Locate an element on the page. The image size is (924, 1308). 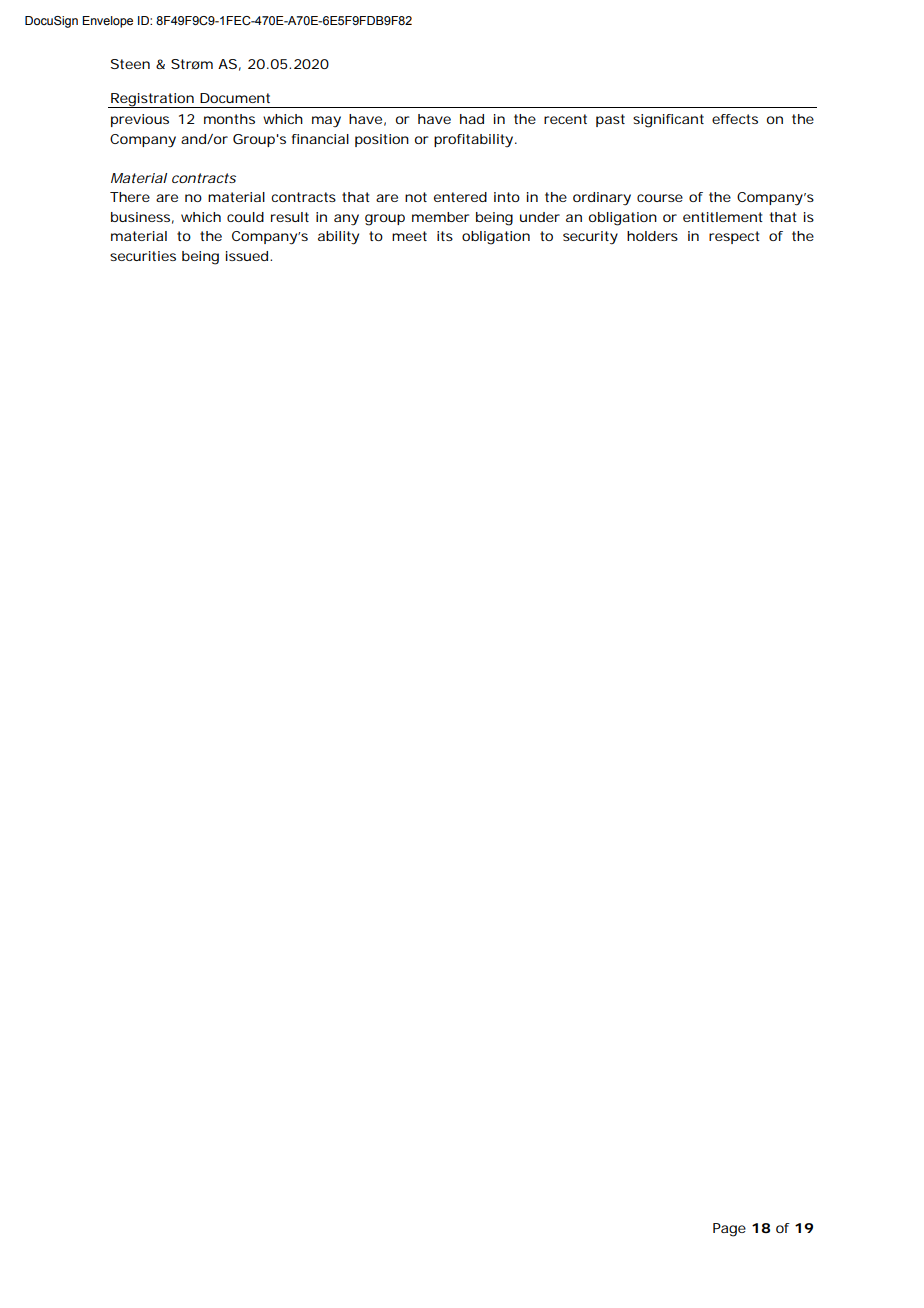
meet is located at coordinates (409, 236).
